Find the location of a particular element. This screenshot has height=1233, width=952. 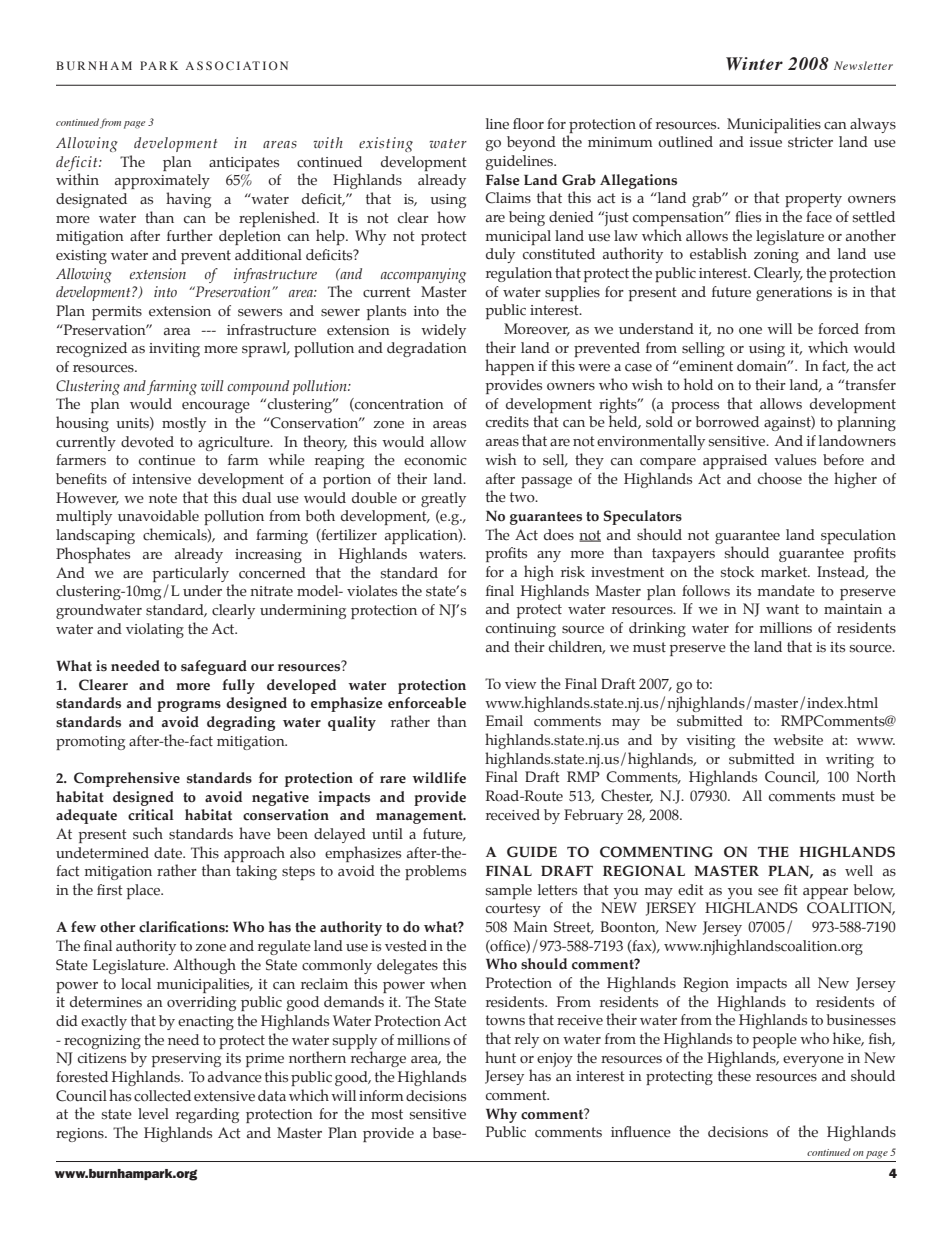

beyond is located at coordinates (531, 143).
